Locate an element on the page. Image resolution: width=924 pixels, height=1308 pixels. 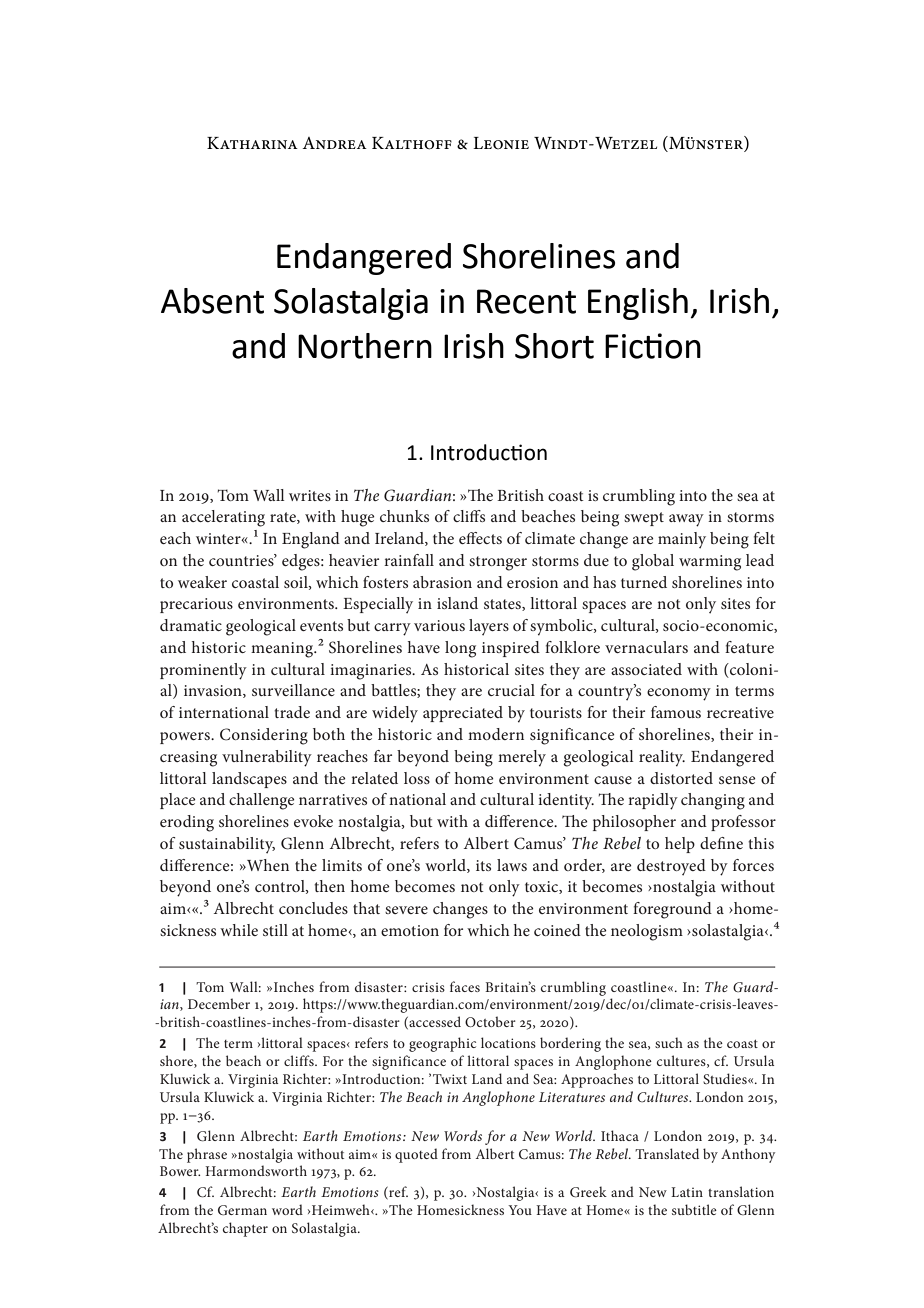
Fiction is located at coordinates (653, 346).
